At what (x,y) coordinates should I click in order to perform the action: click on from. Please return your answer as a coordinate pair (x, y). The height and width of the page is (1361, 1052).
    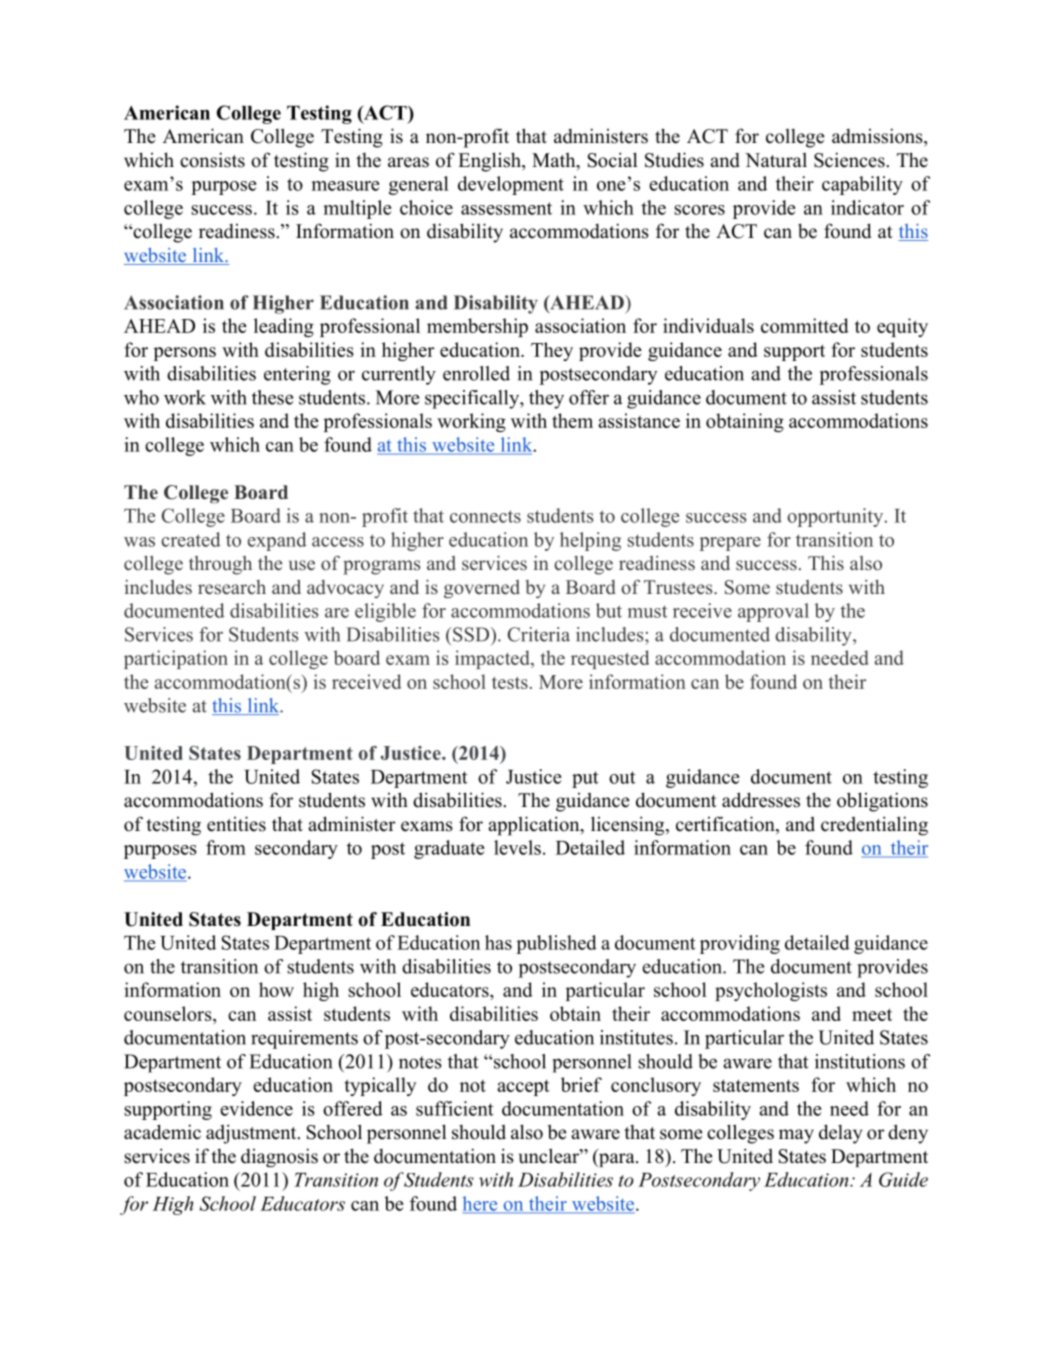
    Looking at the image, I should click on (226, 847).
